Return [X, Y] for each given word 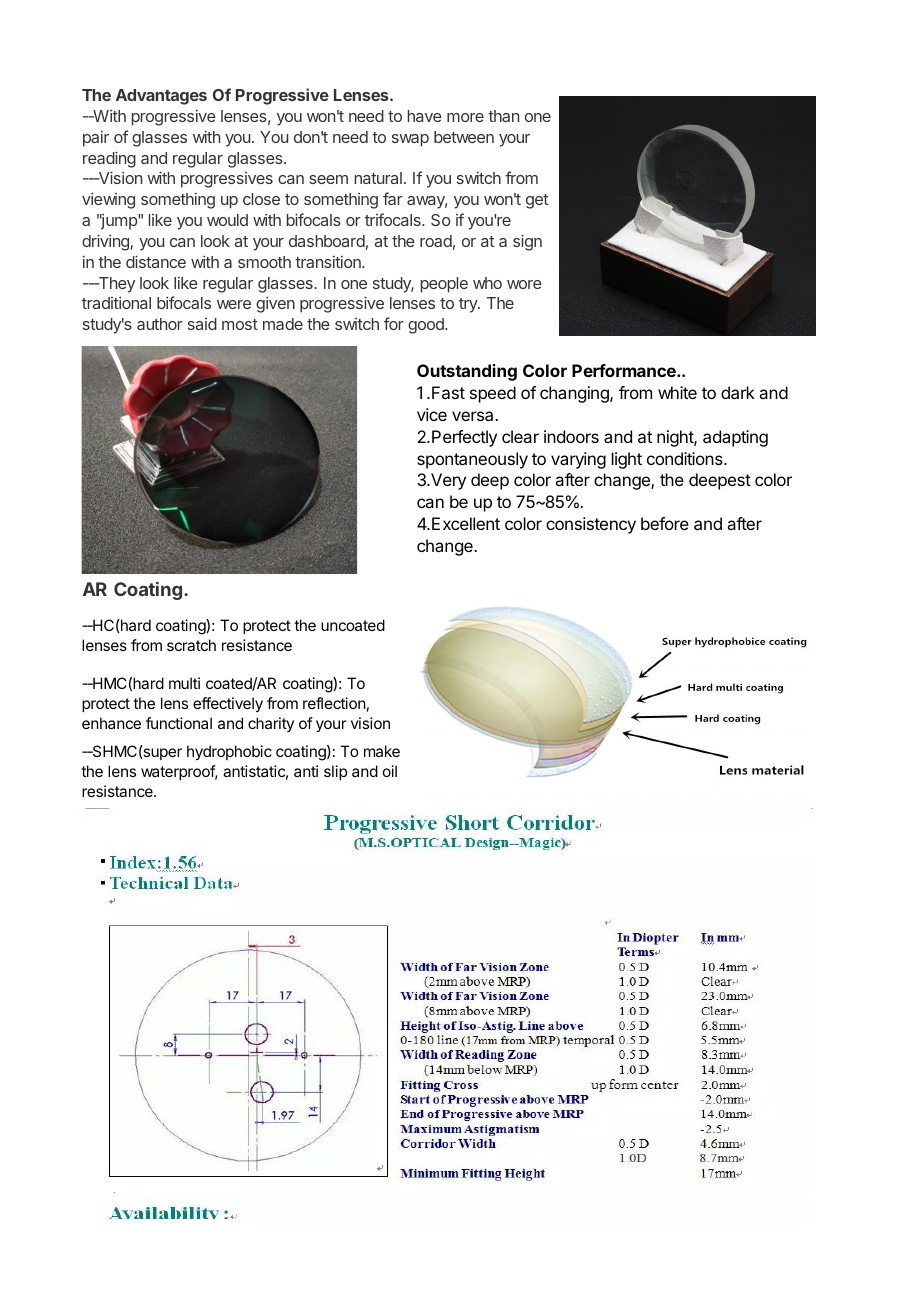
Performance [625, 370]
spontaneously [472, 460]
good [427, 326]
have [425, 116]
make [382, 751]
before [665, 523]
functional [179, 723]
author [160, 324]
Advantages [161, 97]
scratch [191, 645]
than [503, 116]
